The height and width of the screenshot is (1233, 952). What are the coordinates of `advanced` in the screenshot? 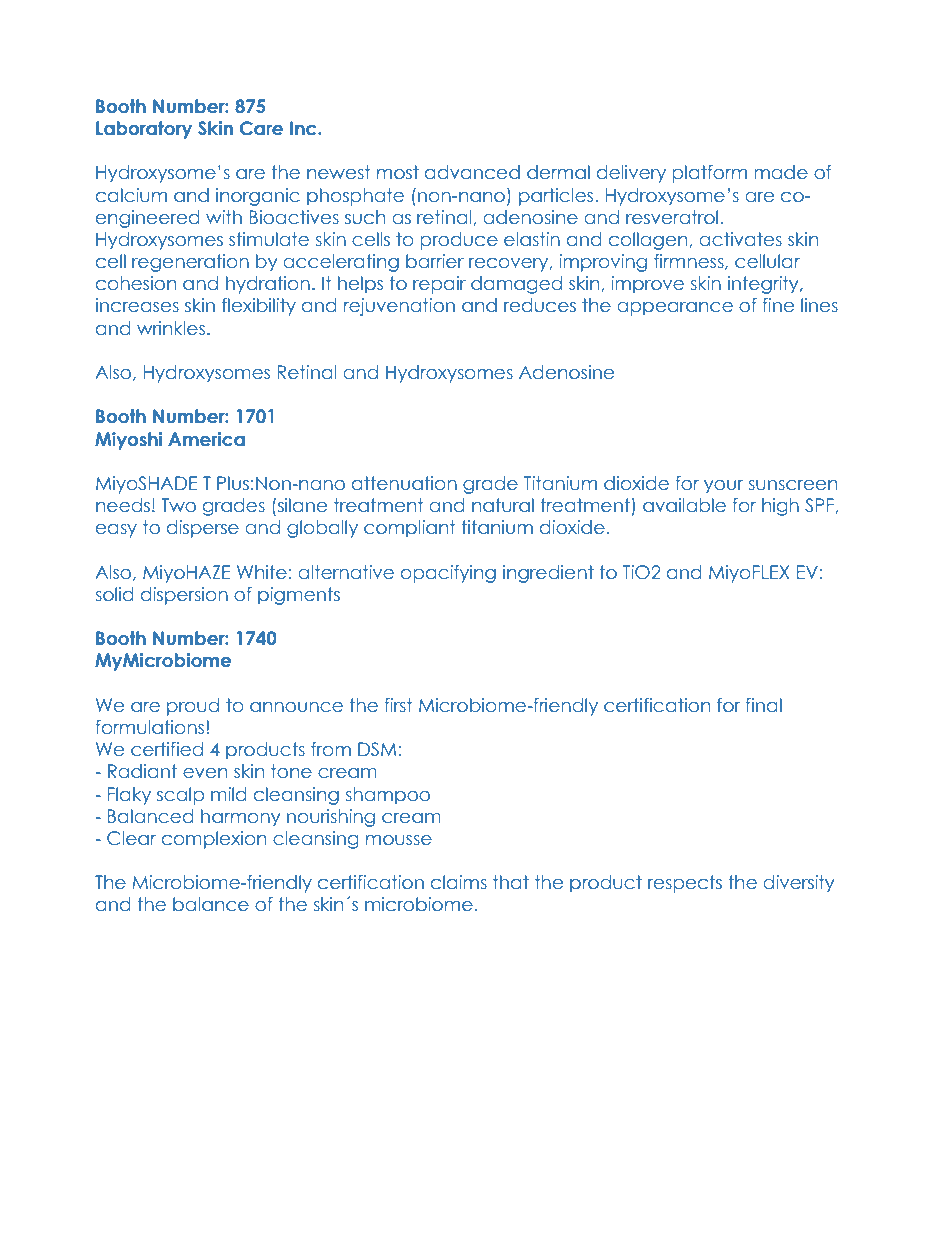 It's located at (472, 172).
